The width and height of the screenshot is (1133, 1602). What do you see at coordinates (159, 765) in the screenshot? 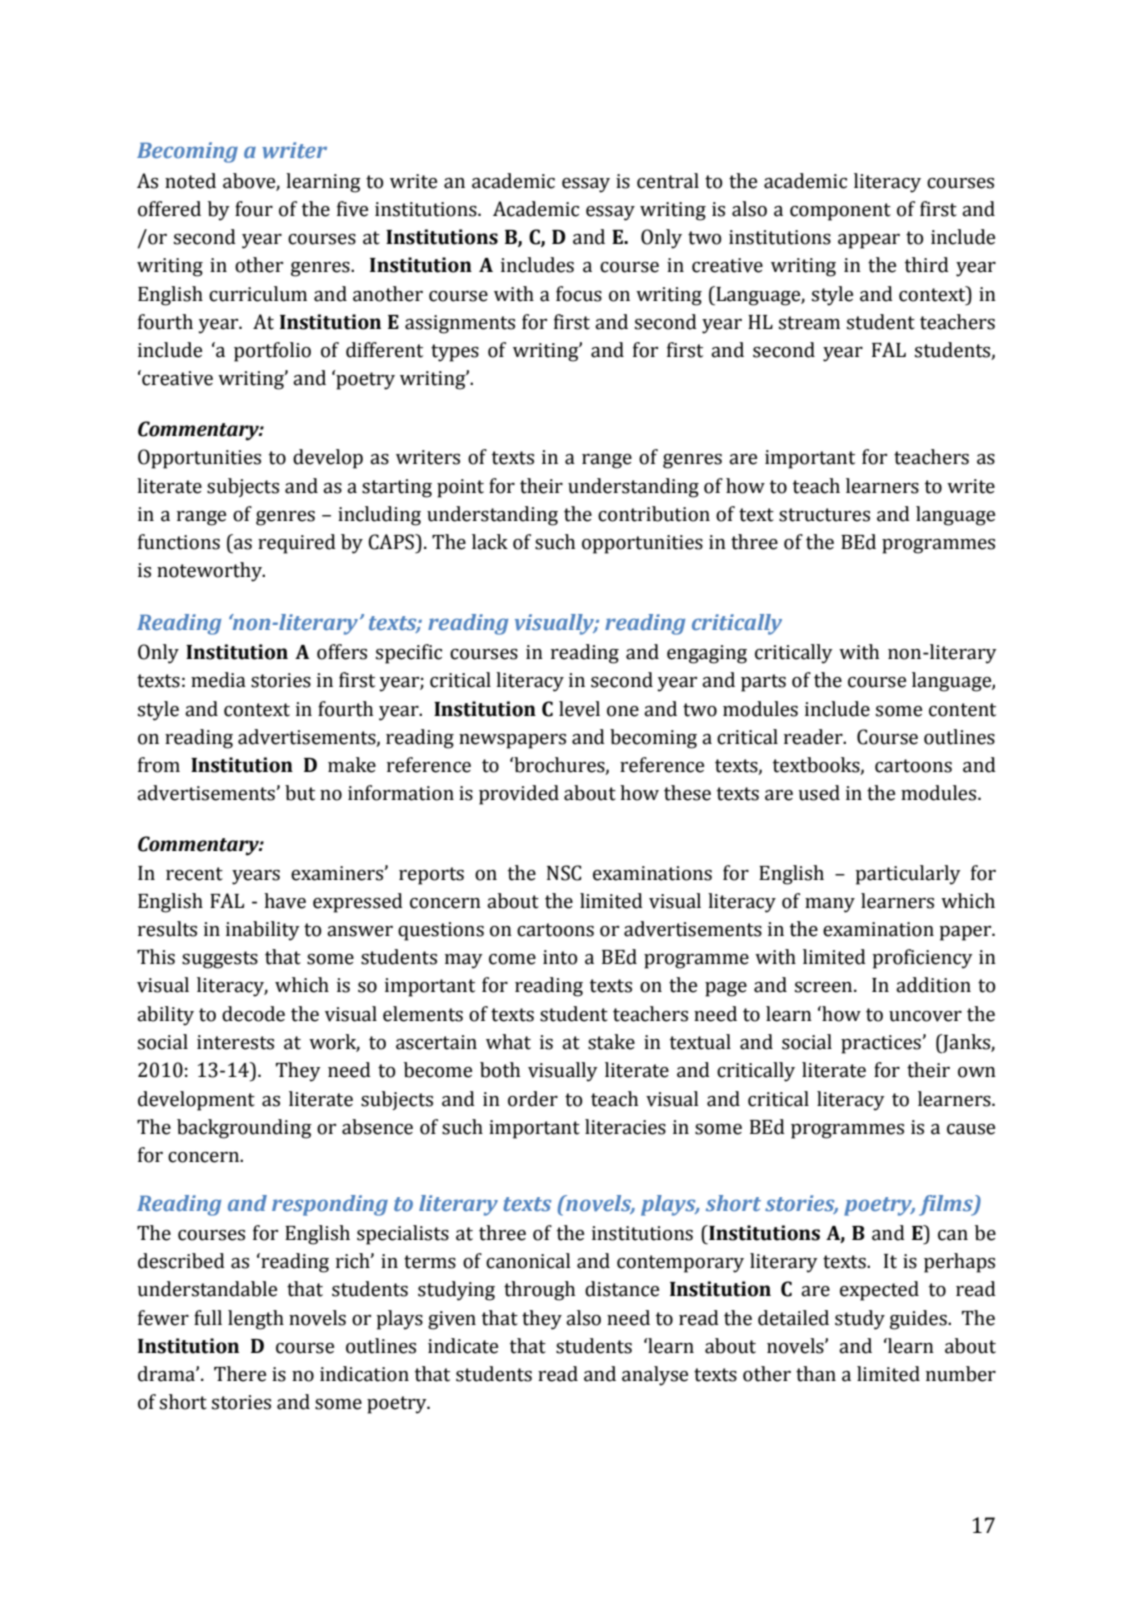
I see `from` at bounding box center [159, 765].
